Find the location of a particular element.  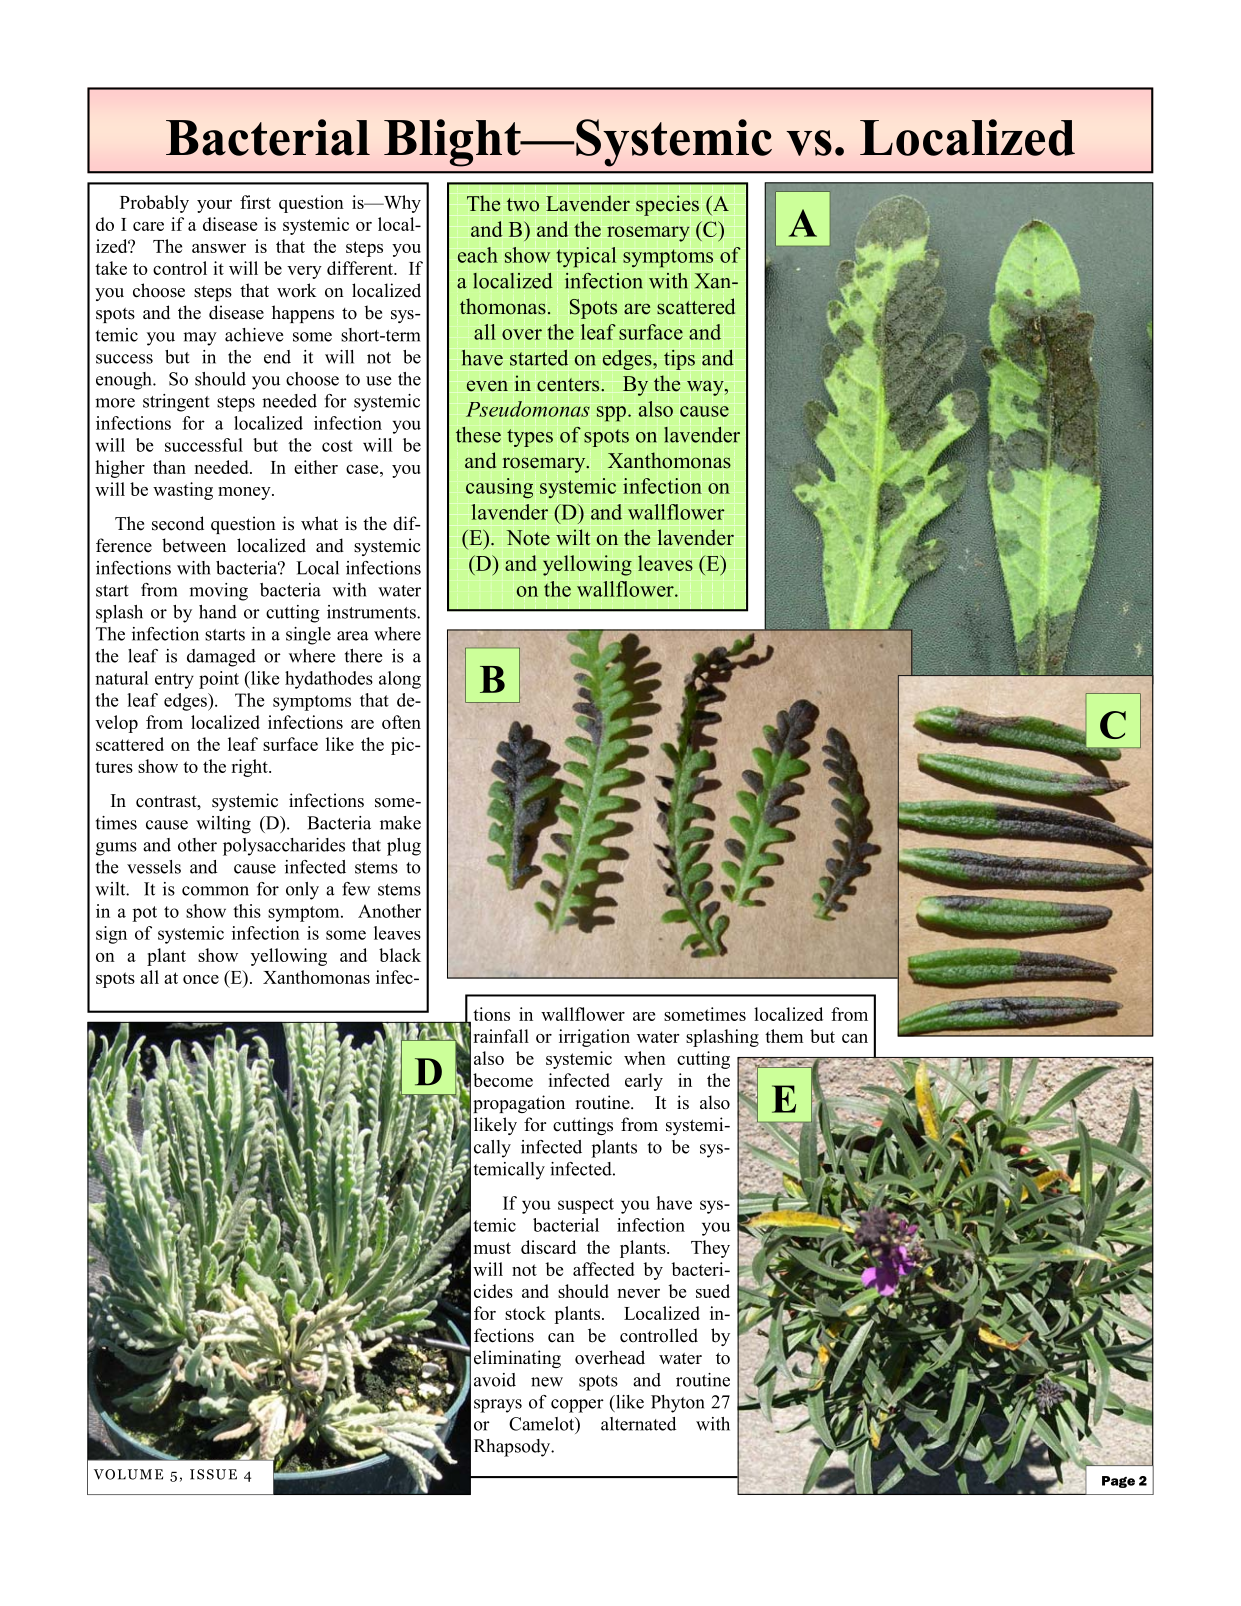

Note is located at coordinates (528, 538).
